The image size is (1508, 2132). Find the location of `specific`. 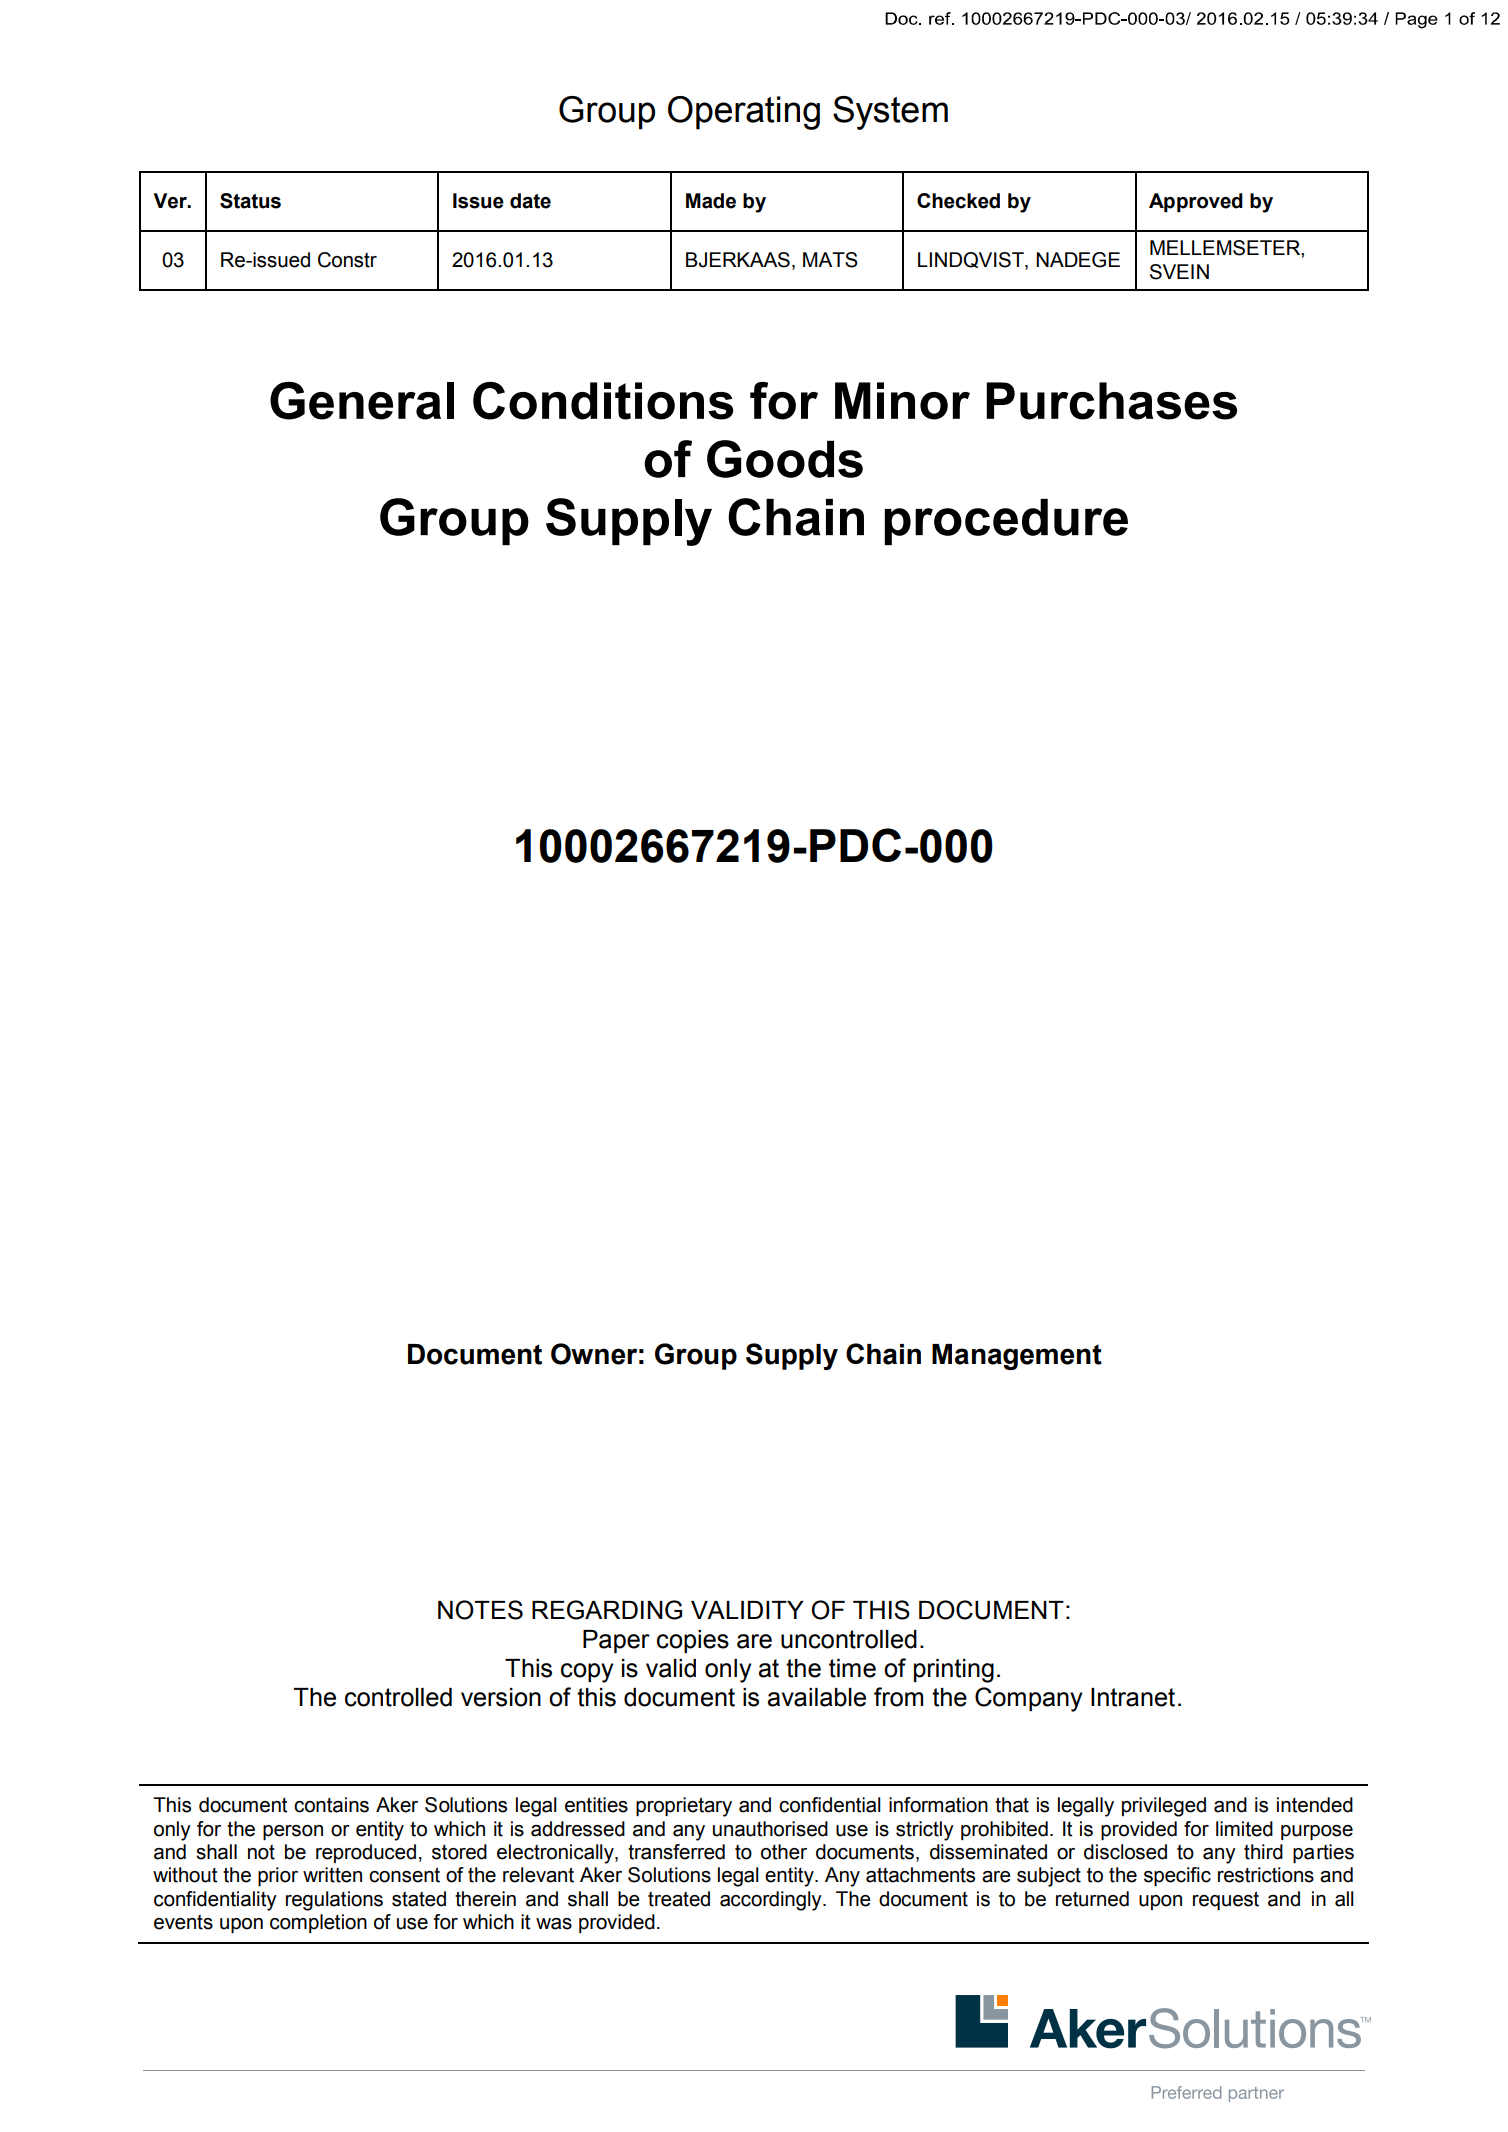

specific is located at coordinates (1177, 1876).
